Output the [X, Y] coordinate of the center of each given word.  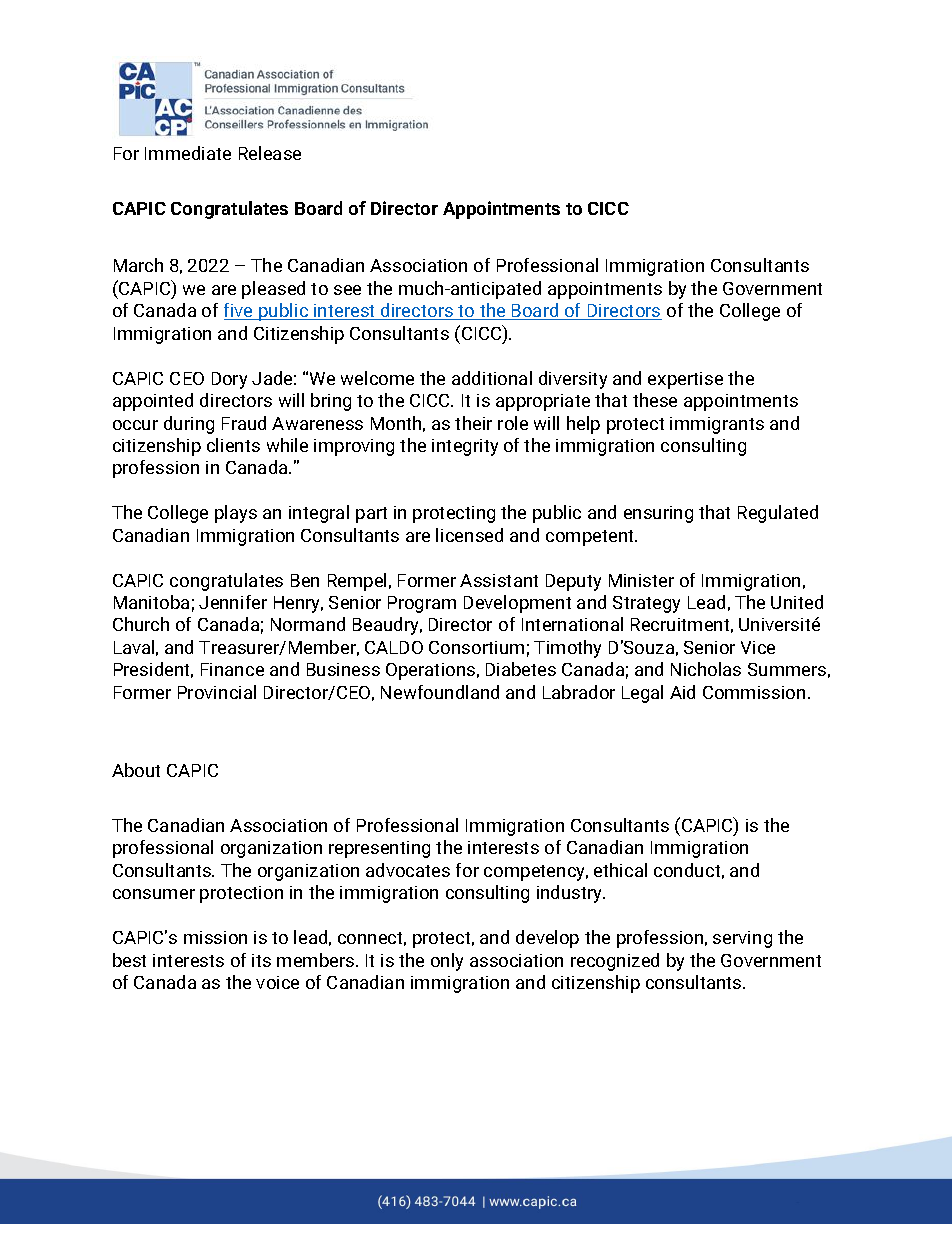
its [261, 960]
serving [742, 939]
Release [270, 153]
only [447, 962]
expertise [685, 380]
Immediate [188, 153]
